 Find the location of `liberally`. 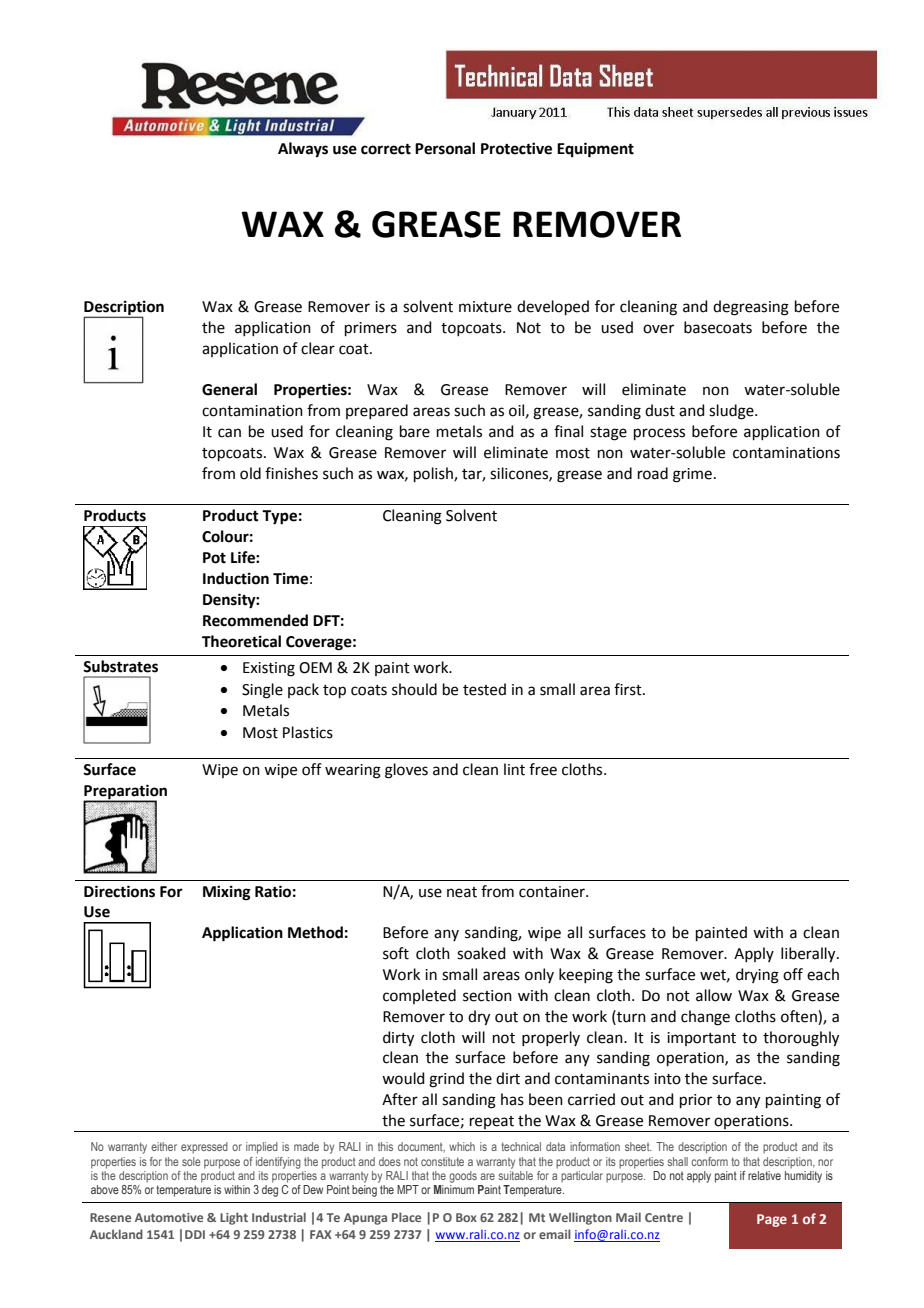

liberally is located at coordinates (809, 955).
